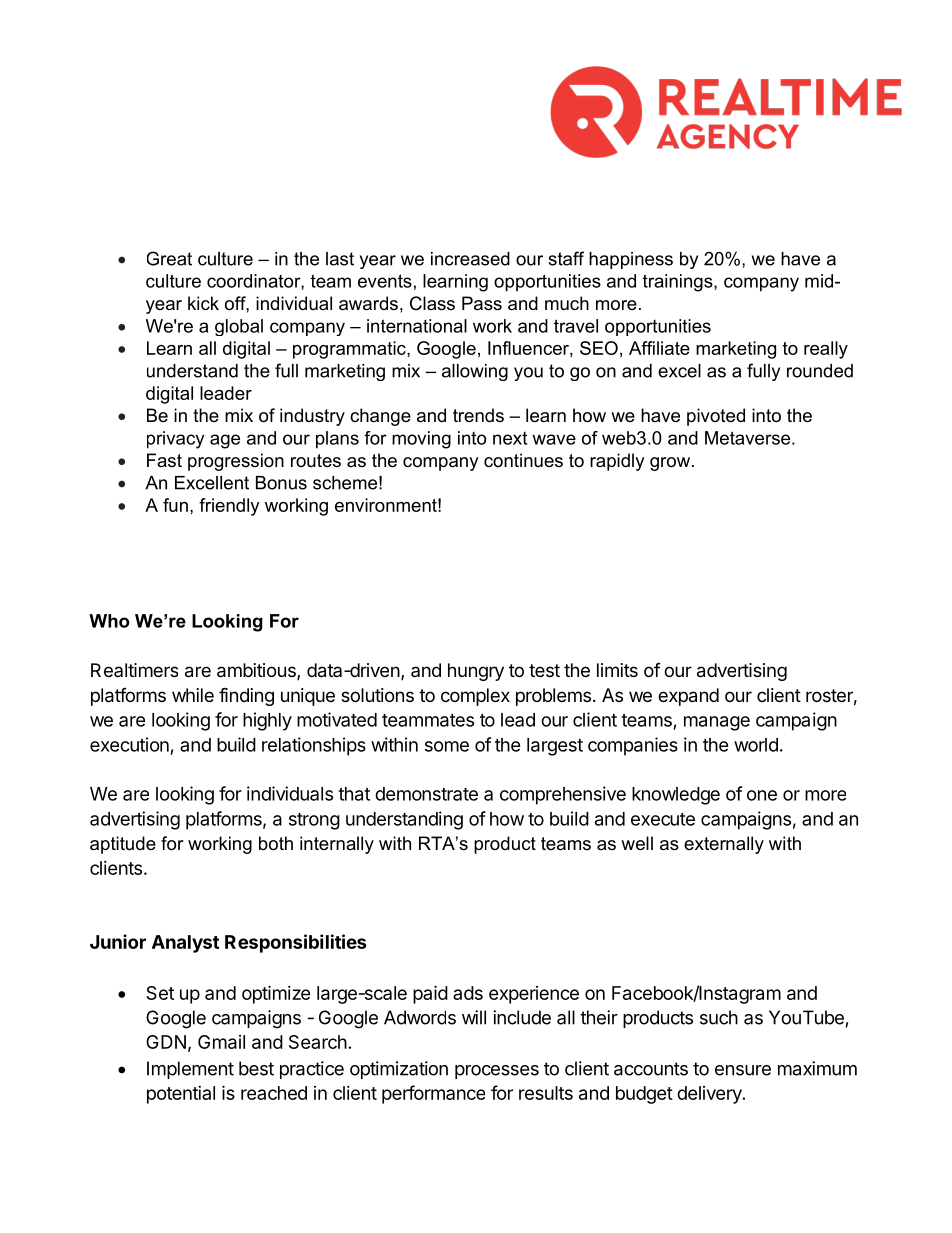 The height and width of the page is (1233, 952). I want to click on ensure, so click(743, 1070).
